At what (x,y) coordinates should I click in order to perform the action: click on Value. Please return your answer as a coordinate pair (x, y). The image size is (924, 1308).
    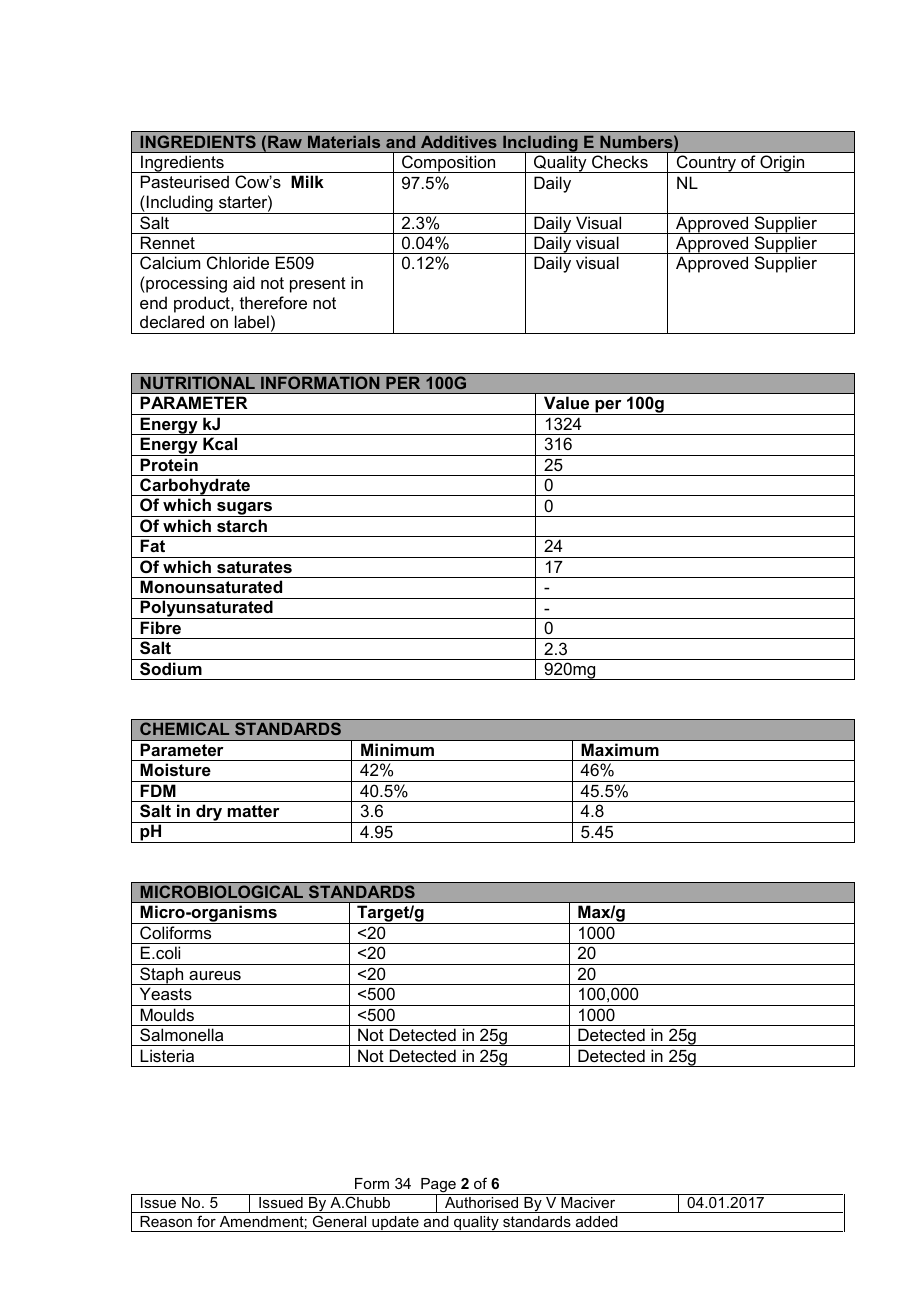
    Looking at the image, I should click on (566, 402).
